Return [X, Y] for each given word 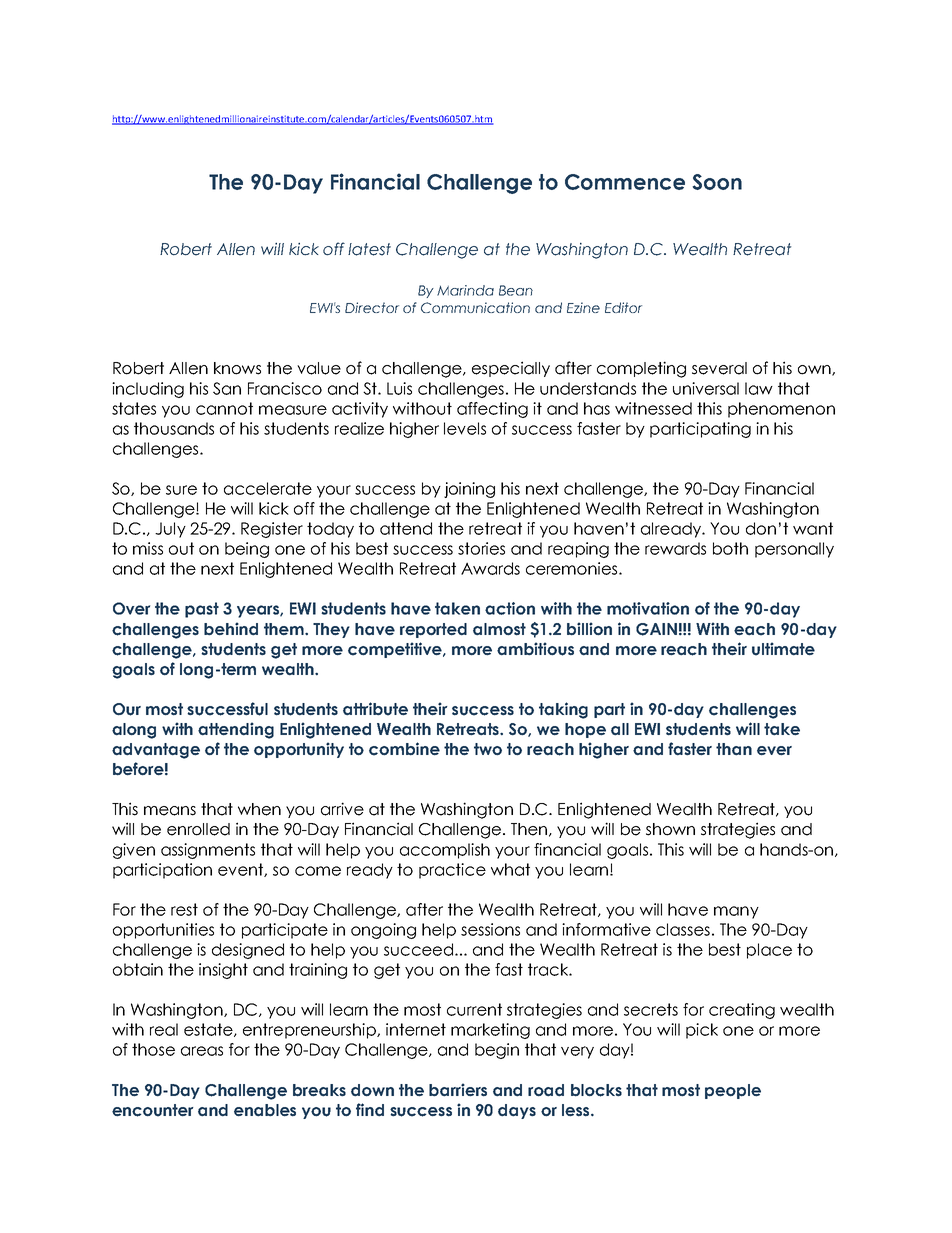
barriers [458, 1090]
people [733, 1091]
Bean [516, 290]
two [488, 749]
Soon [717, 182]
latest [369, 249]
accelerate [268, 488]
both [730, 548]
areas [202, 1051]
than [734, 749]
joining [469, 490]
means [170, 811]
